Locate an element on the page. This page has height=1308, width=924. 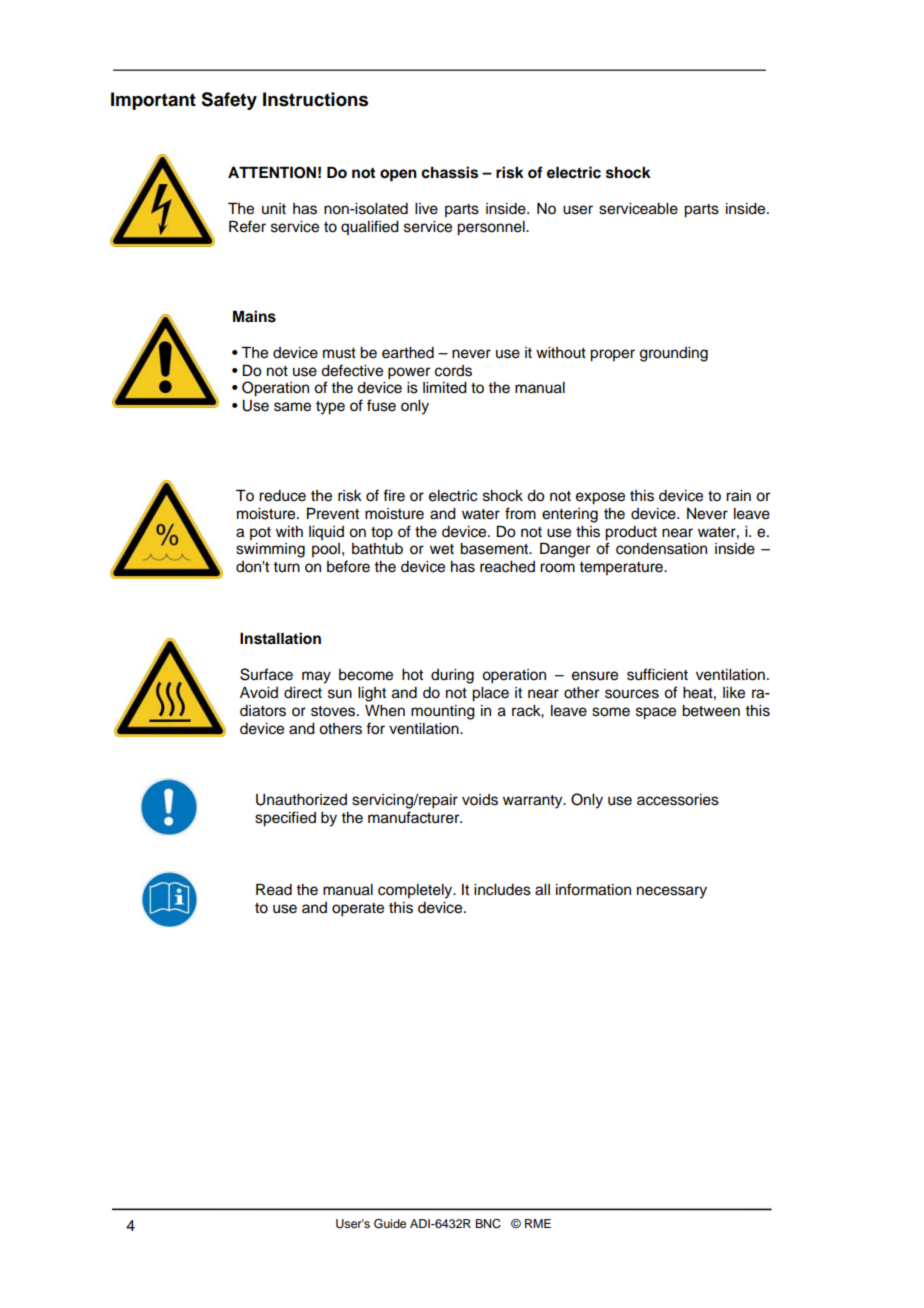
personnel is located at coordinates (492, 228).
